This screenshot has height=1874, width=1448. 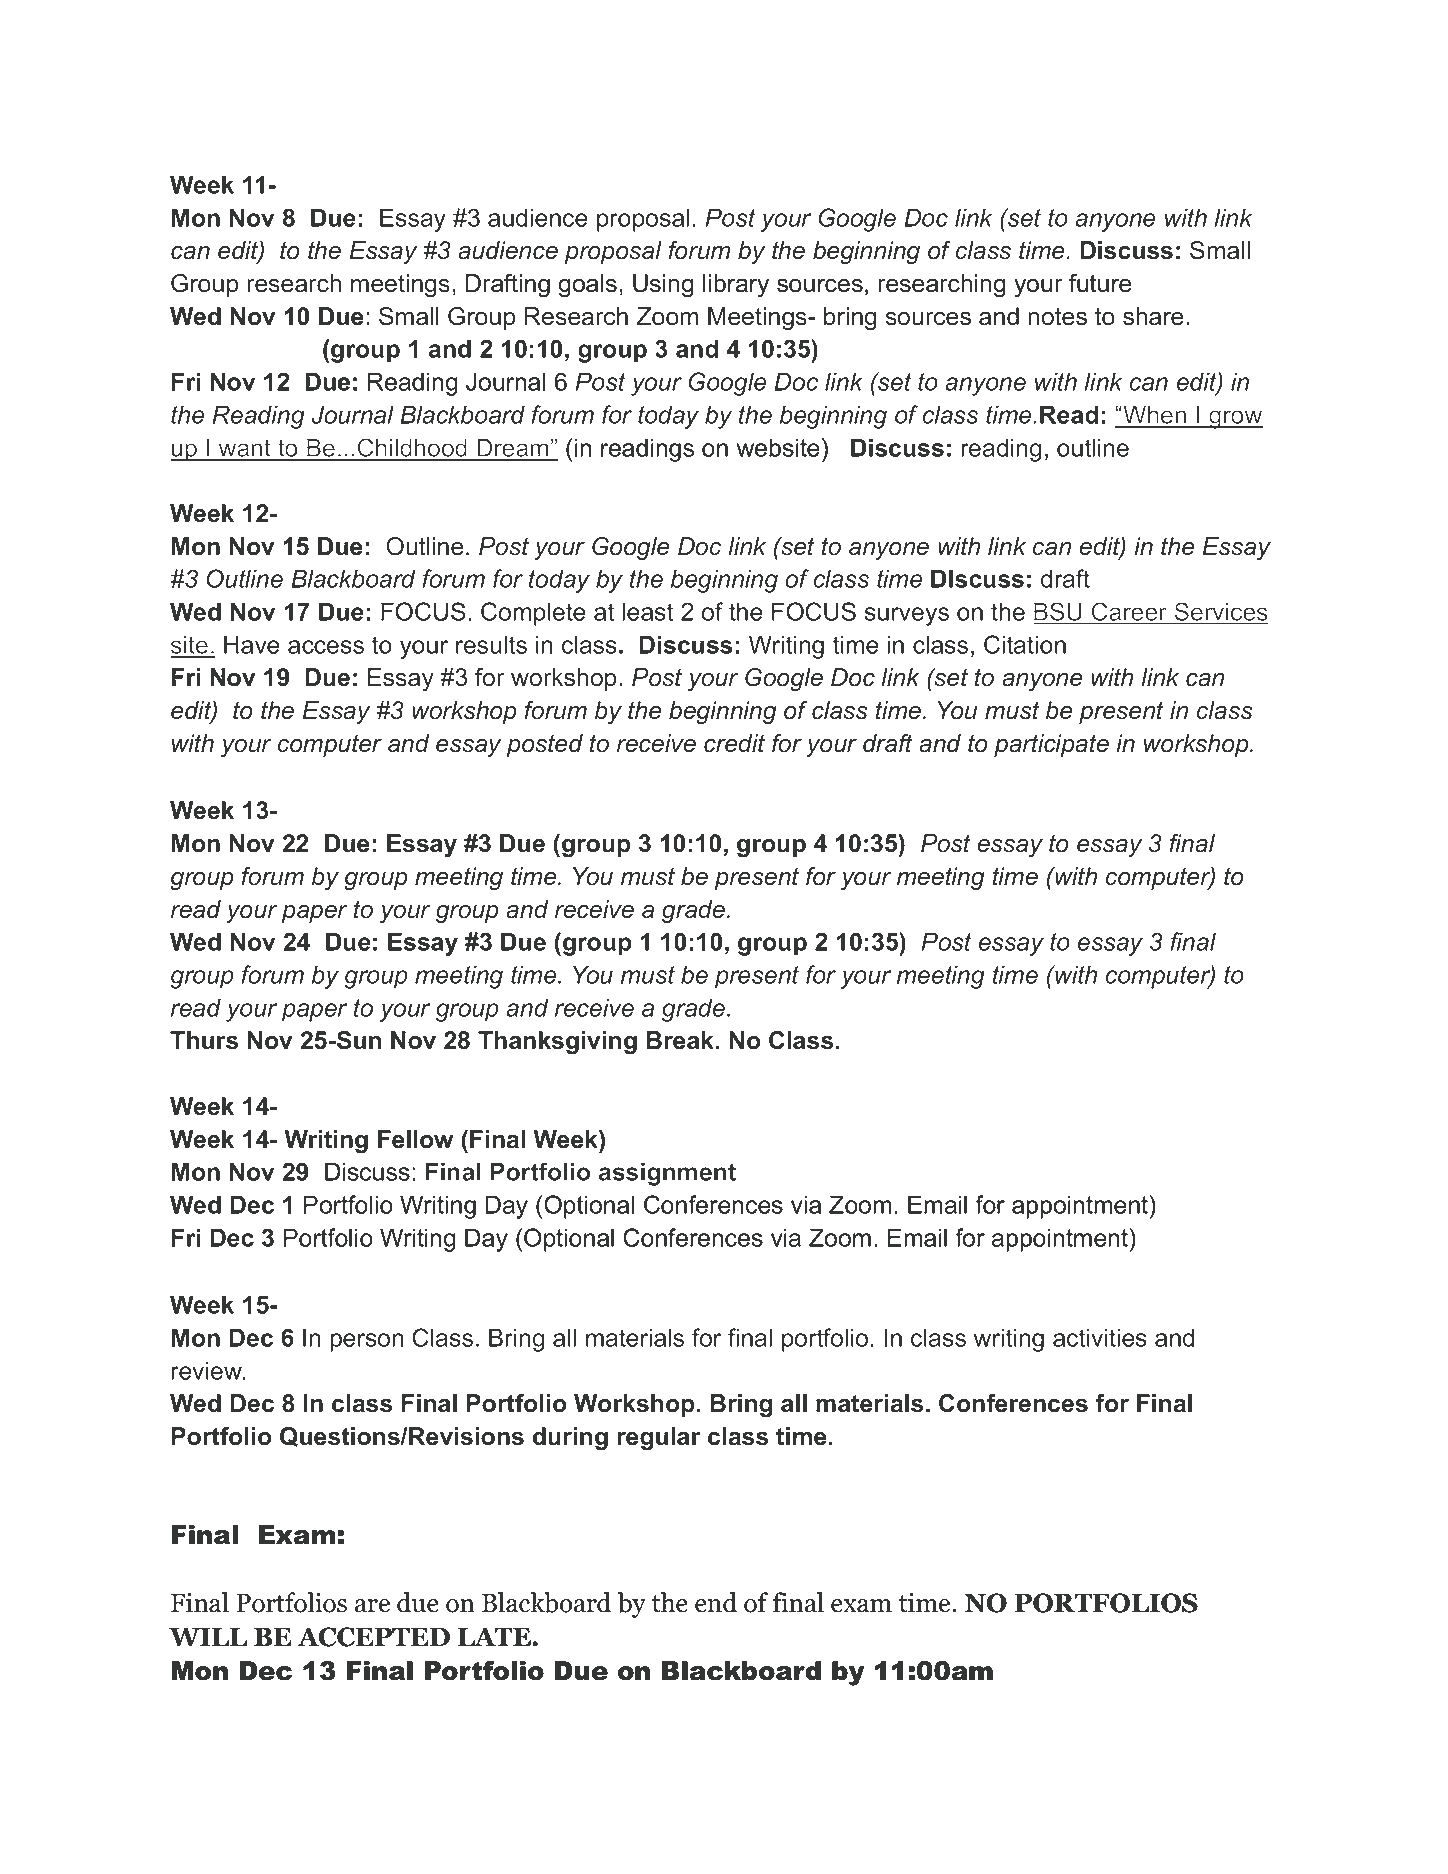 What do you see at coordinates (736, 286) in the screenshot?
I see `library` at bounding box center [736, 286].
